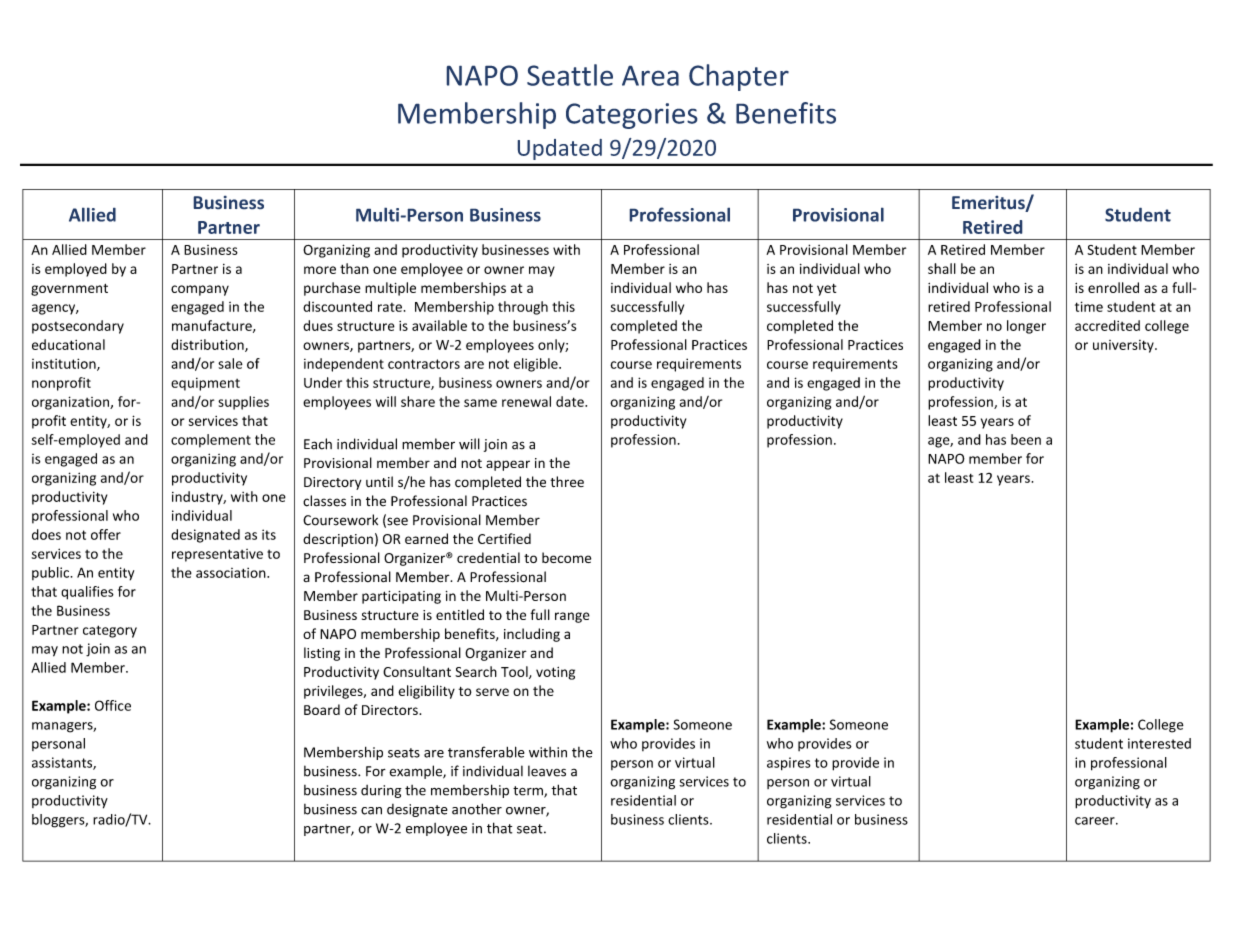  Describe the element at coordinates (739, 77) in the image. I see `Chapter` at that location.
